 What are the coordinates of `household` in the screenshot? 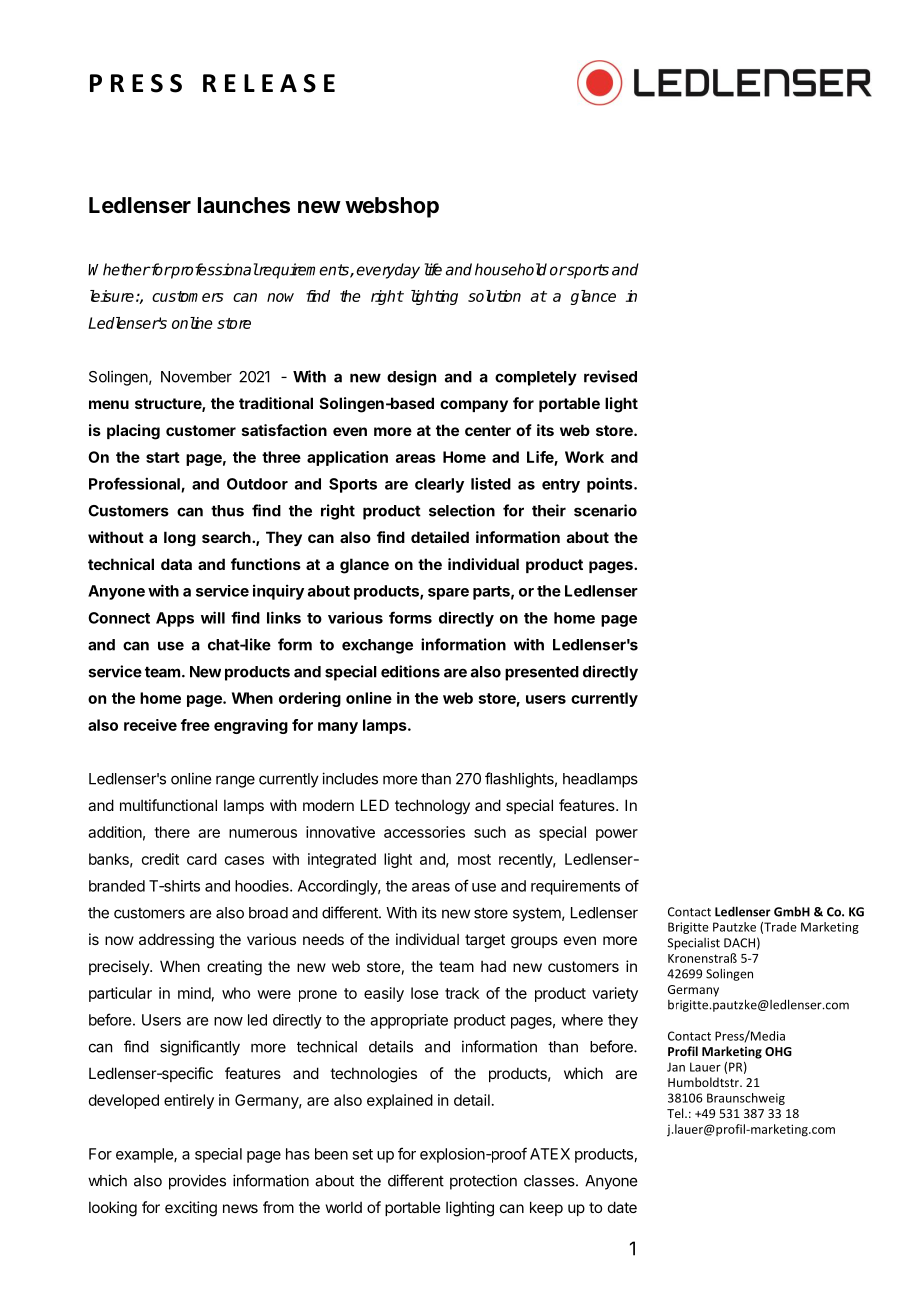 It's located at (511, 269).
